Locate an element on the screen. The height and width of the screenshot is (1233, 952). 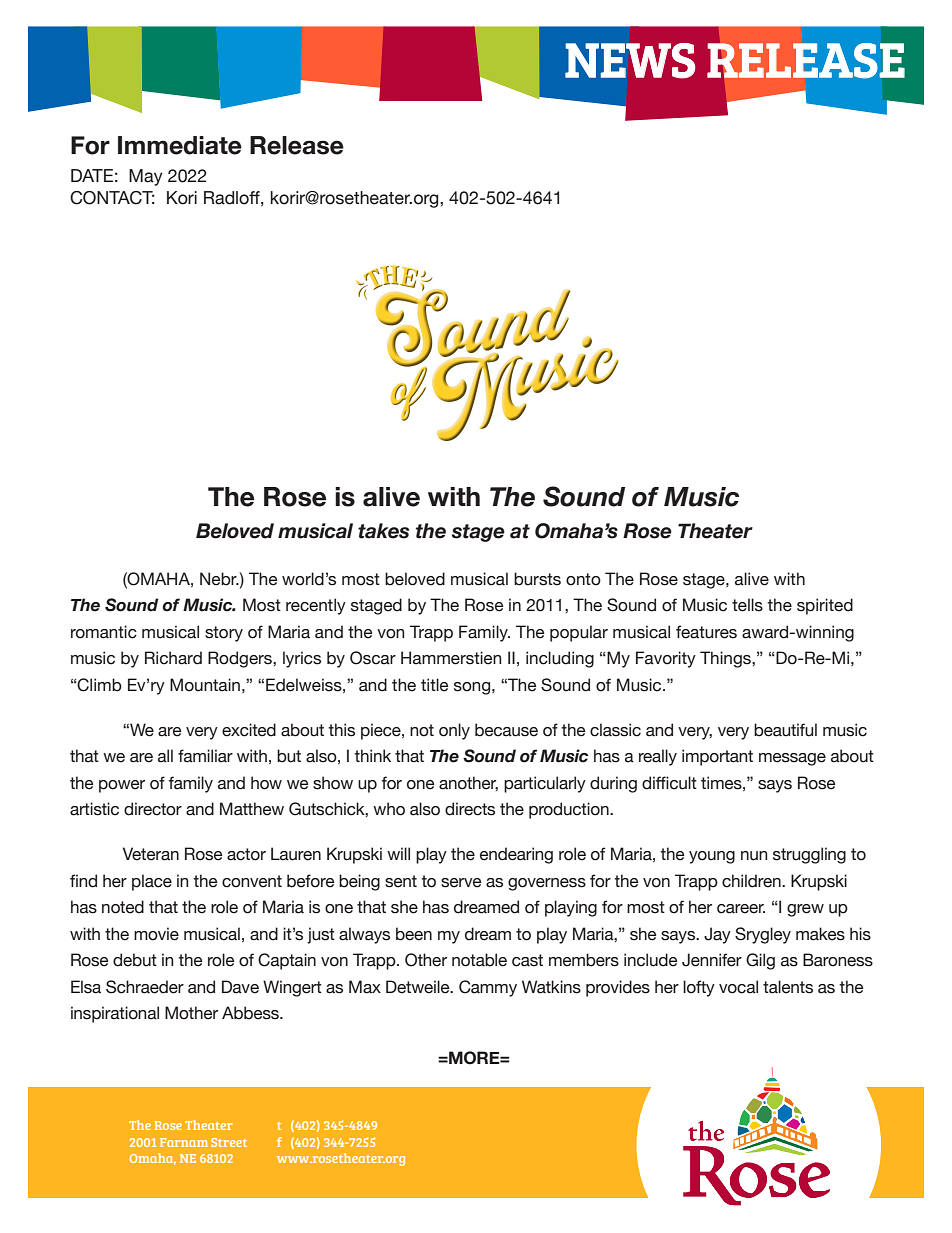
Street is located at coordinates (229, 1142).
